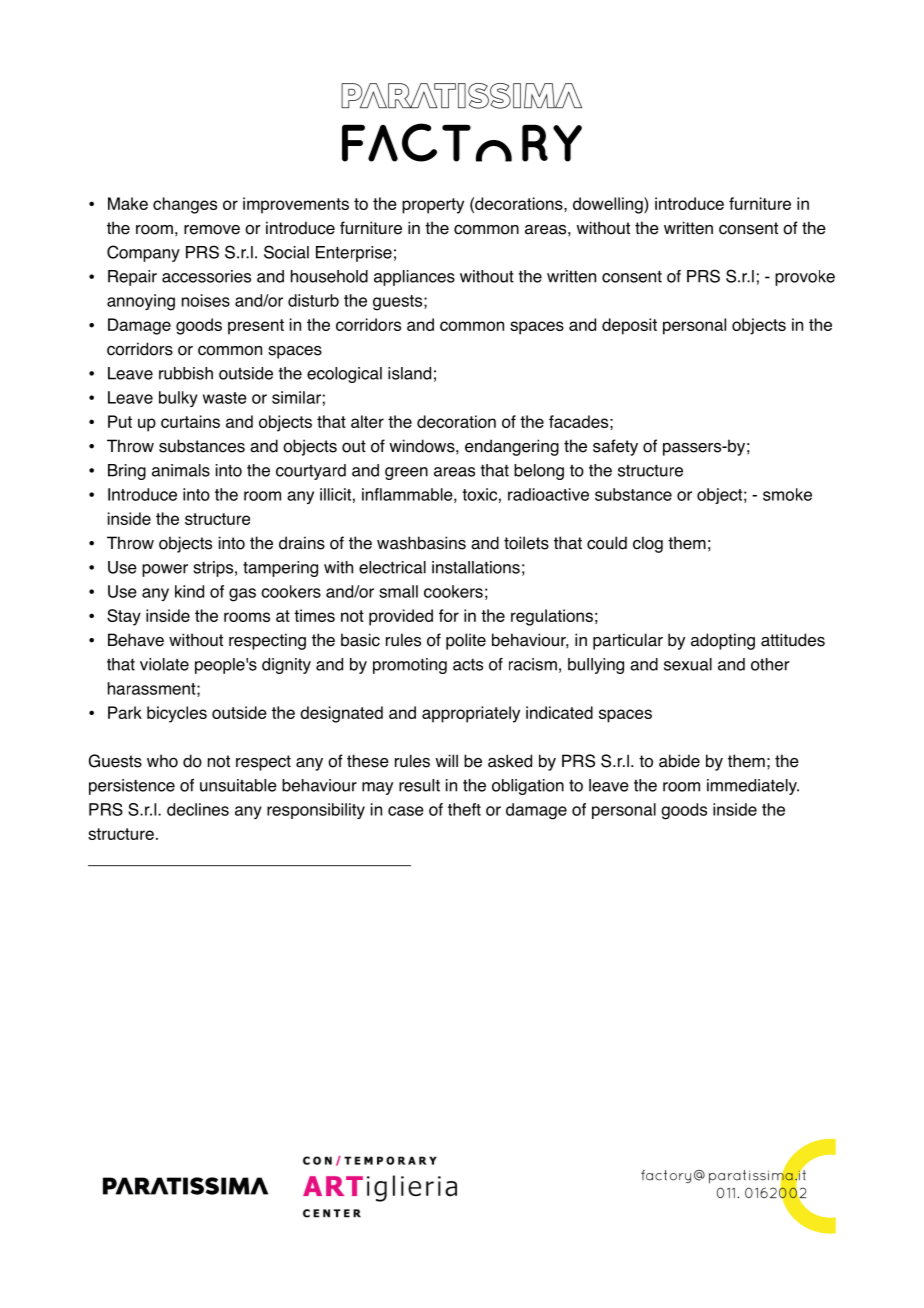  Describe the element at coordinates (723, 641) in the screenshot. I see `adopting` at that location.
